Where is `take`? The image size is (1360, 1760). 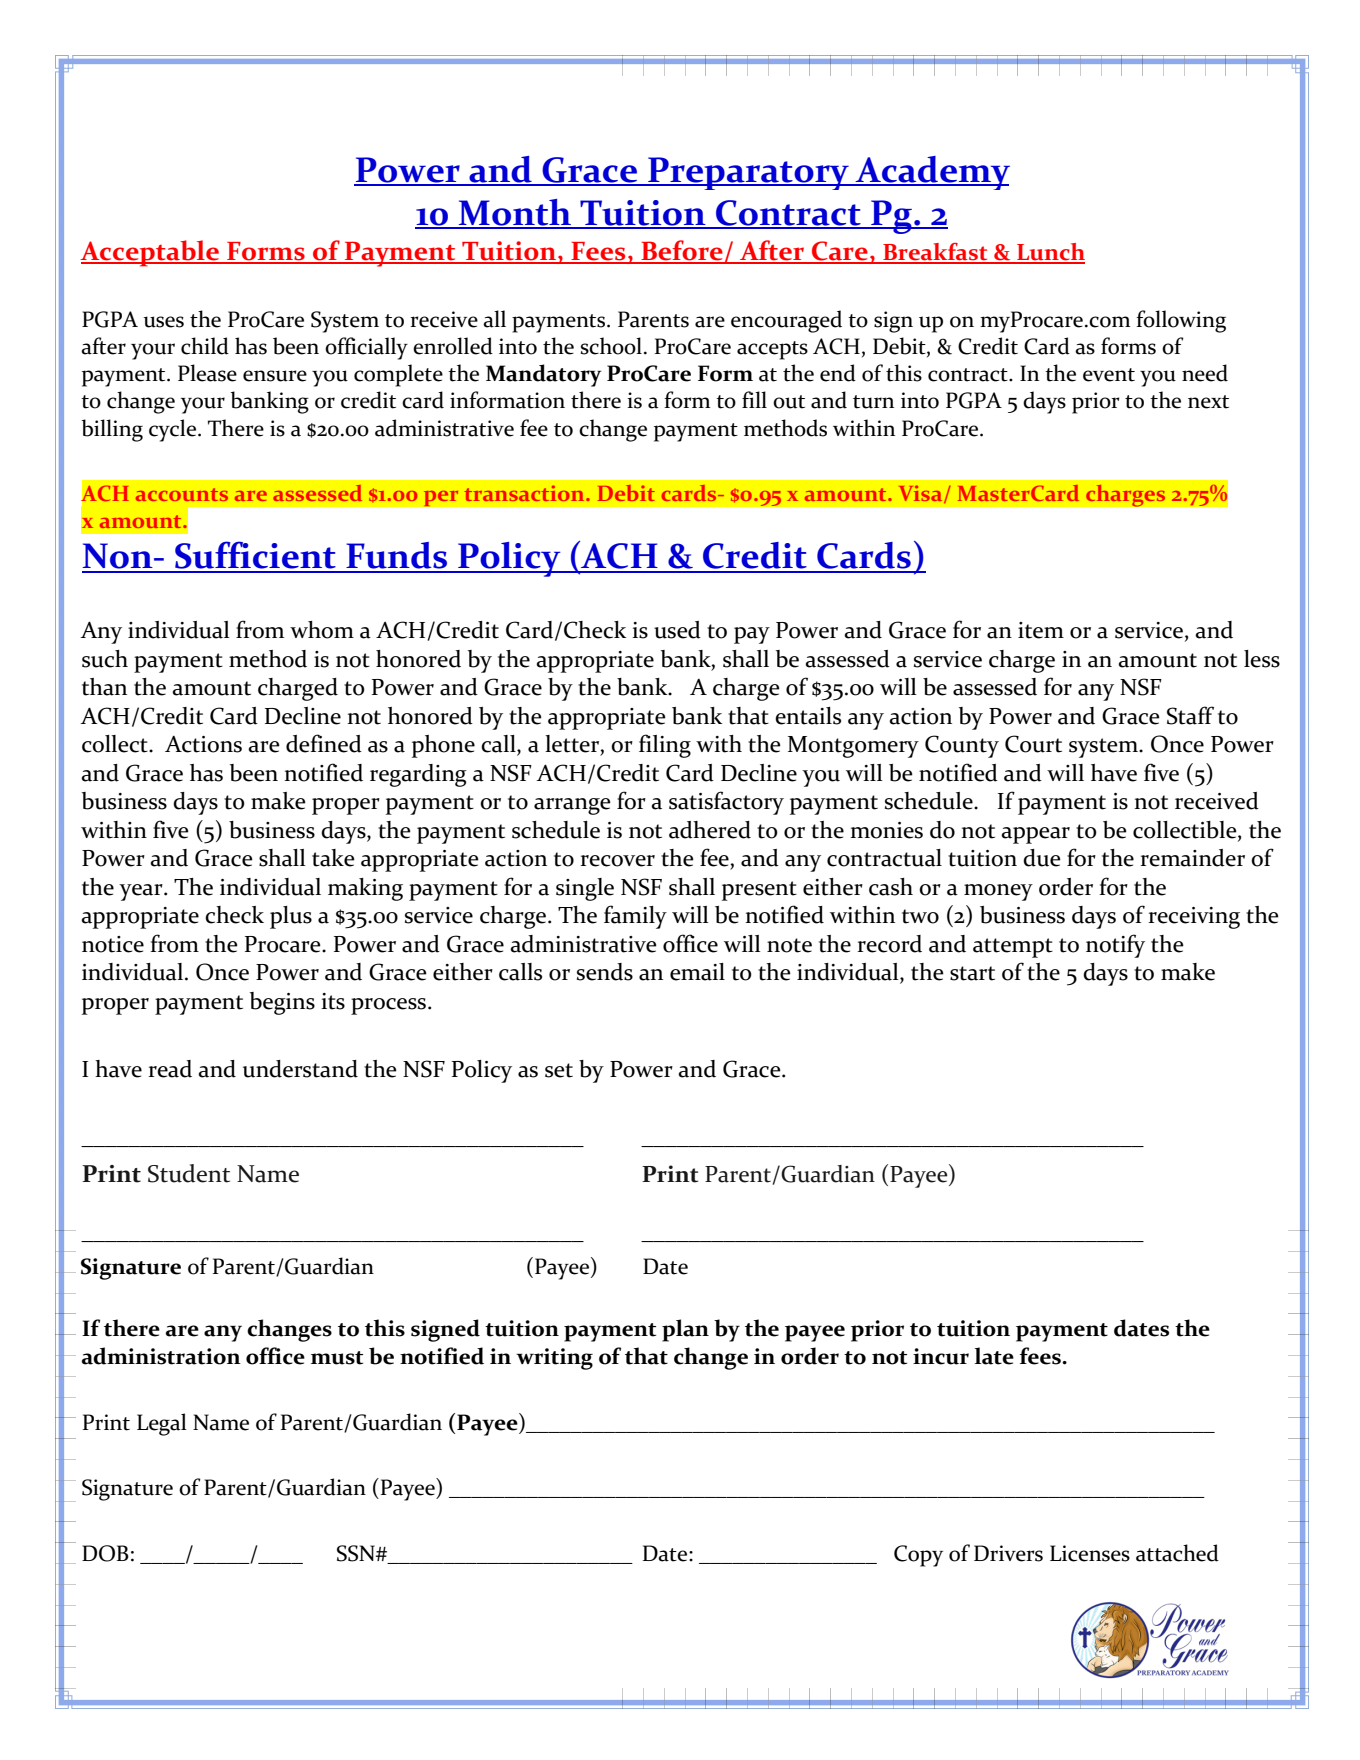 take is located at coordinates (333, 858).
